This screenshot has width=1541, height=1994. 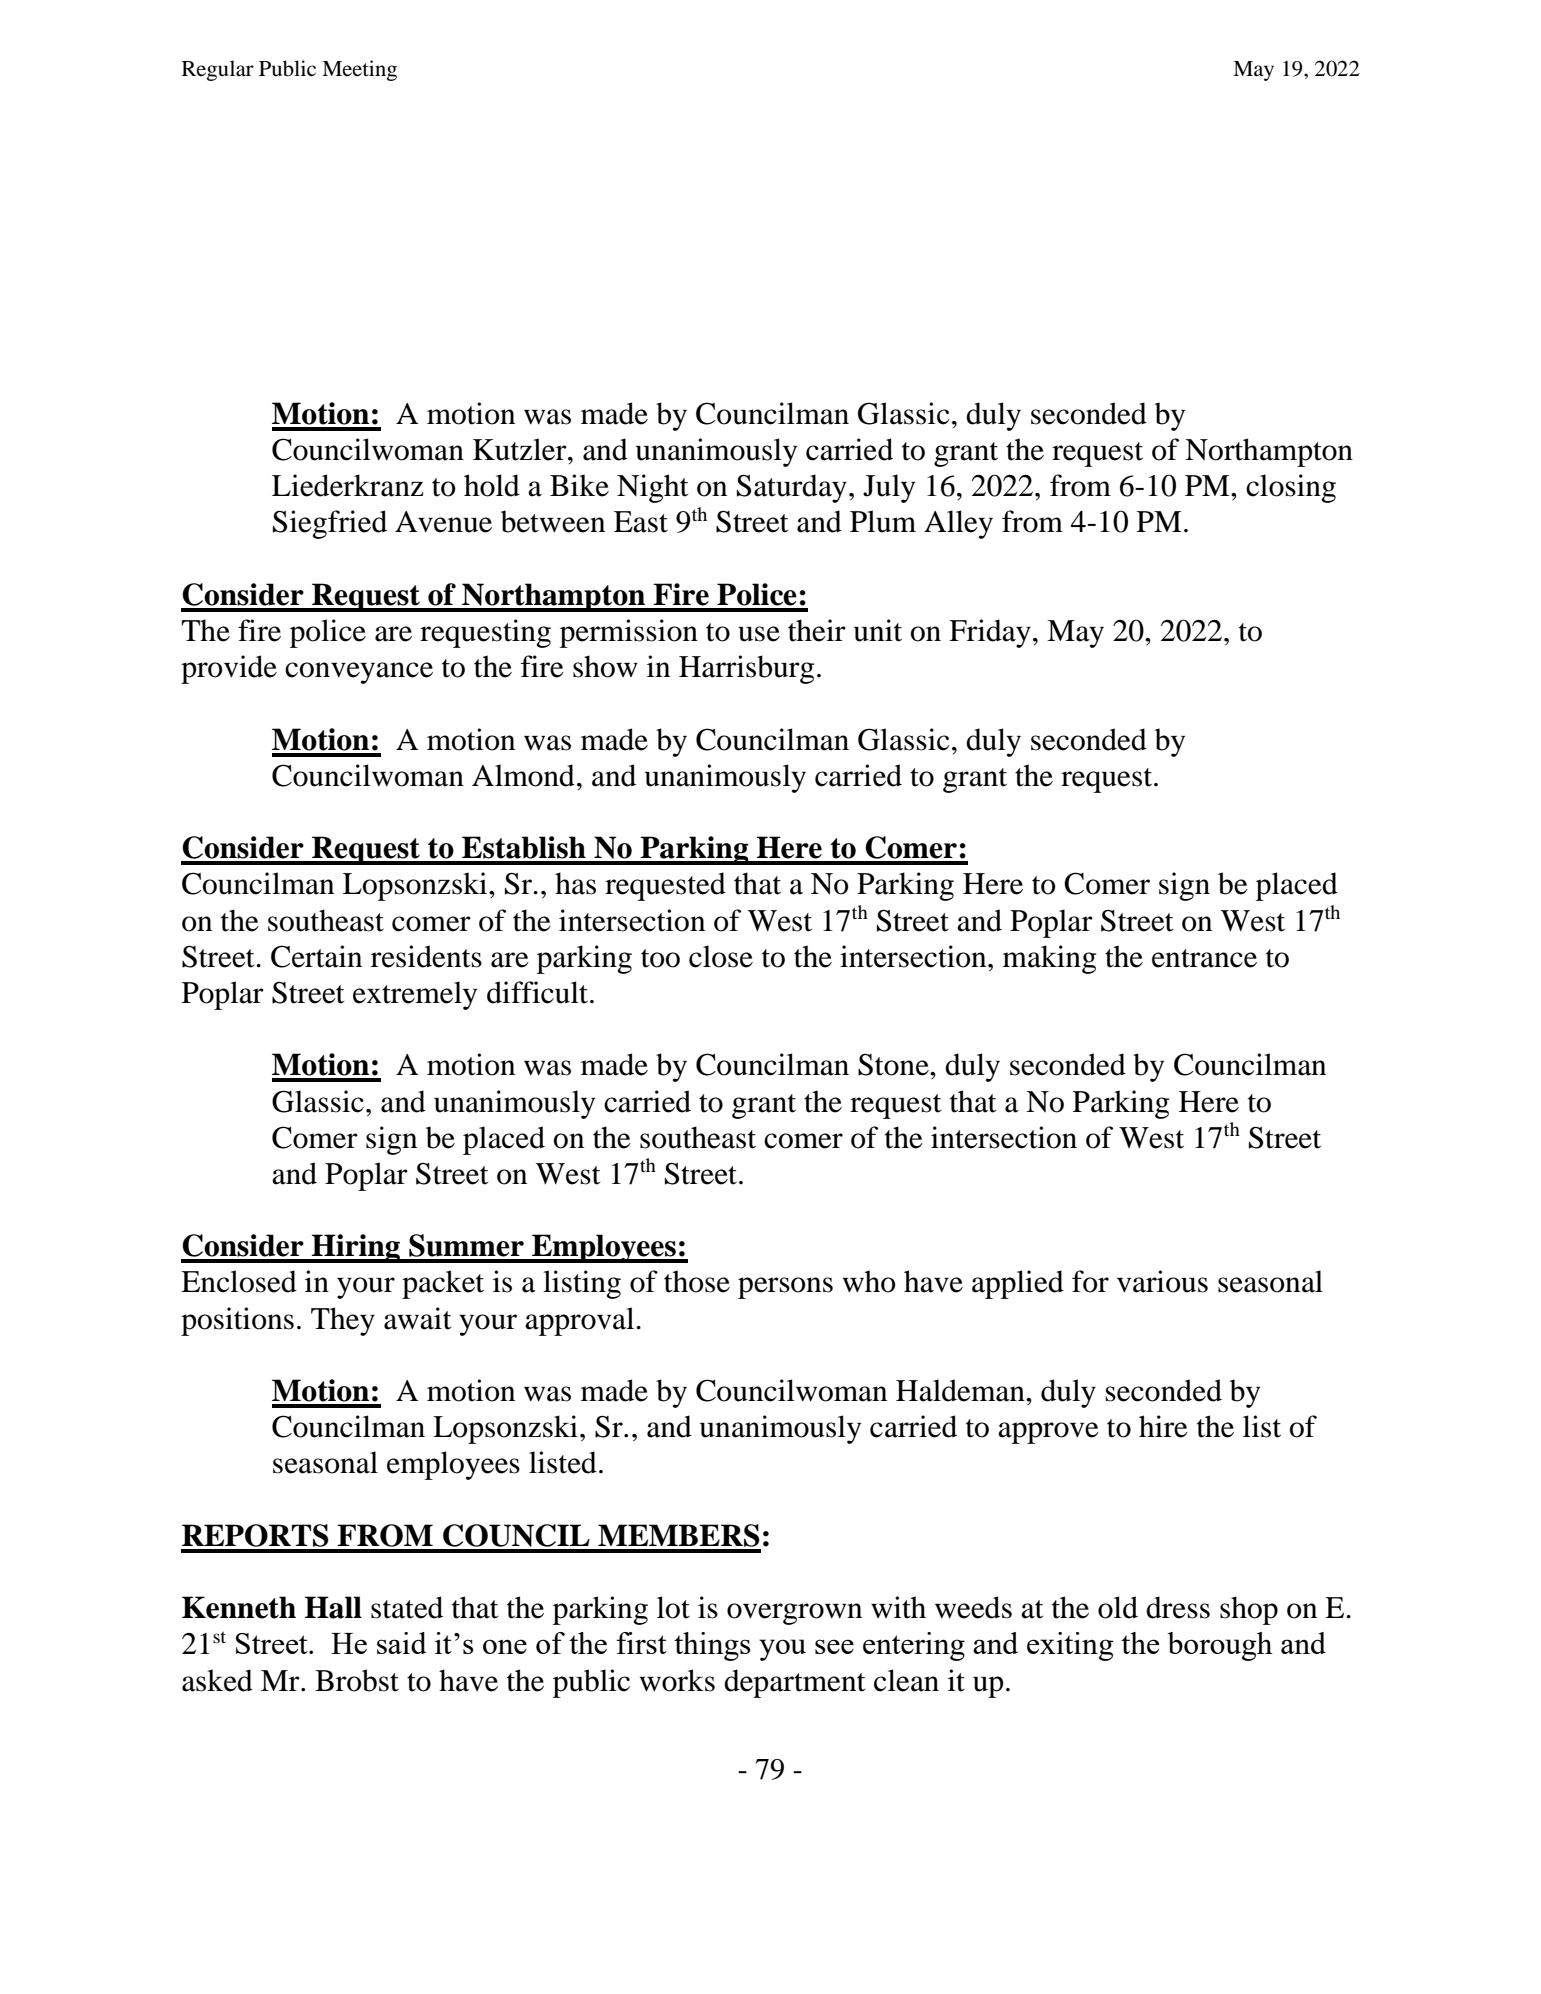 What do you see at coordinates (1204, 958) in the screenshot?
I see `entrance` at bounding box center [1204, 958].
